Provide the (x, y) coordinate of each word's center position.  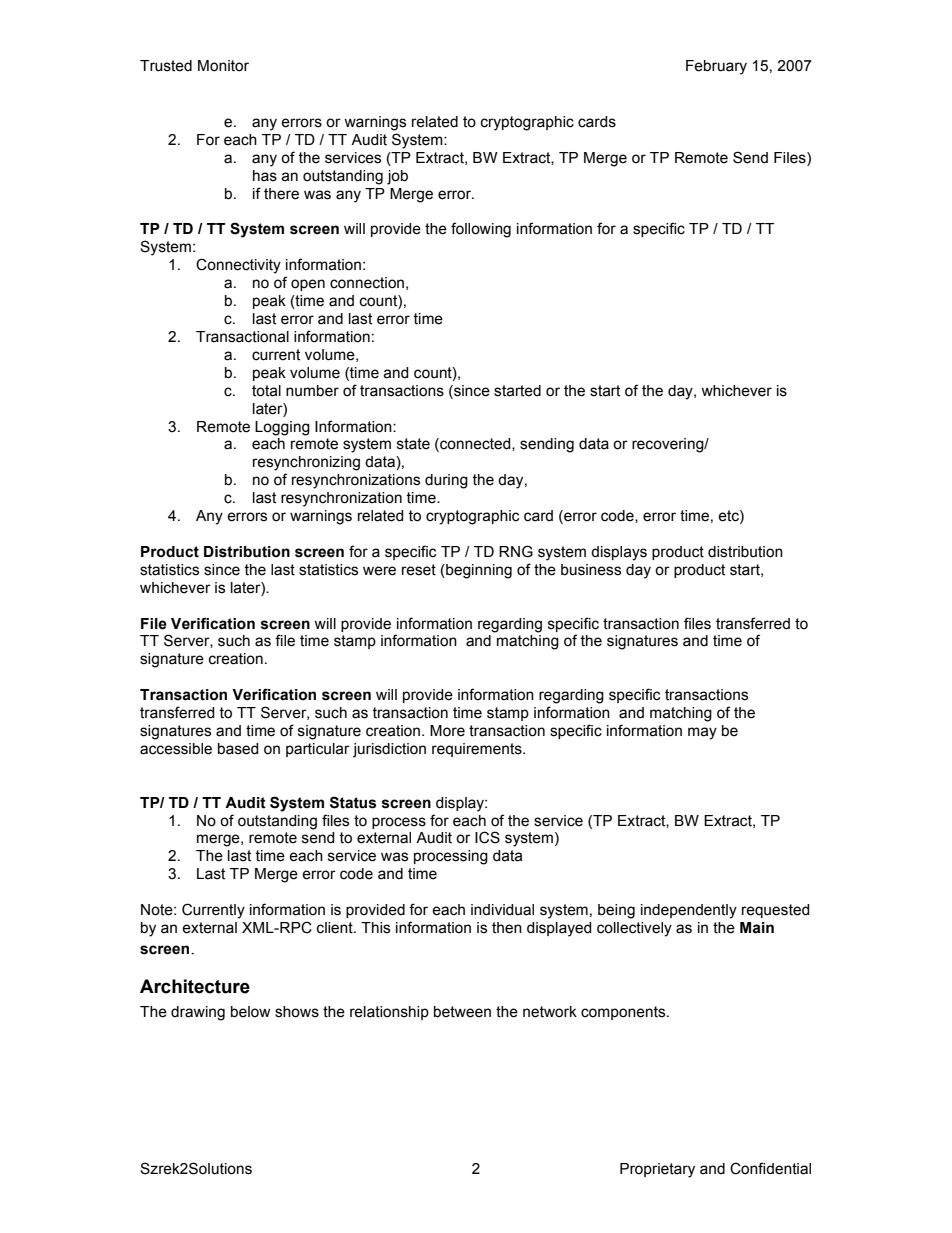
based (238, 749)
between (462, 1012)
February (716, 67)
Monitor (223, 66)
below (251, 1012)
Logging (282, 428)
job (397, 177)
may (702, 733)
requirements (478, 750)
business (591, 570)
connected (475, 445)
